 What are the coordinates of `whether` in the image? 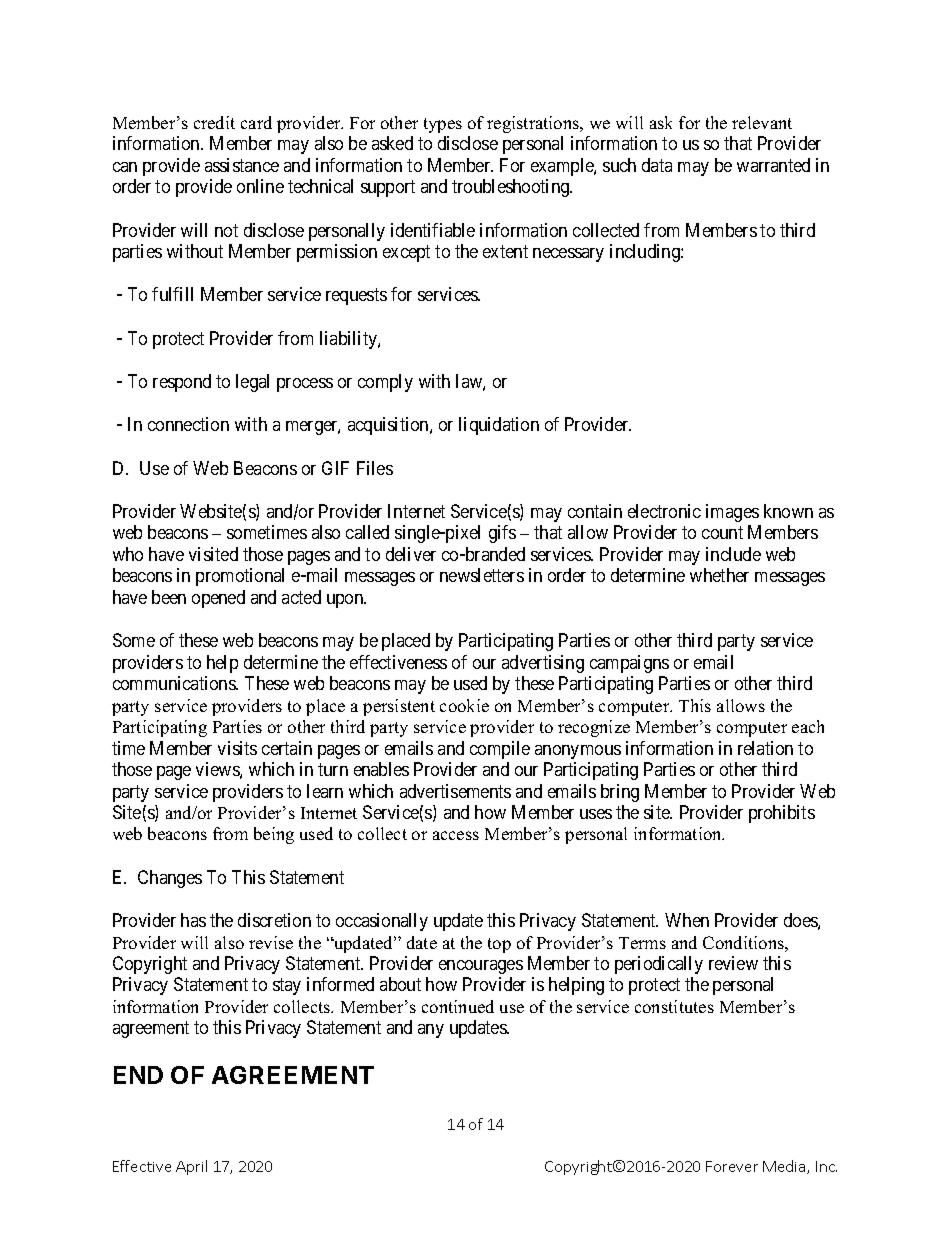 It's located at (719, 575).
